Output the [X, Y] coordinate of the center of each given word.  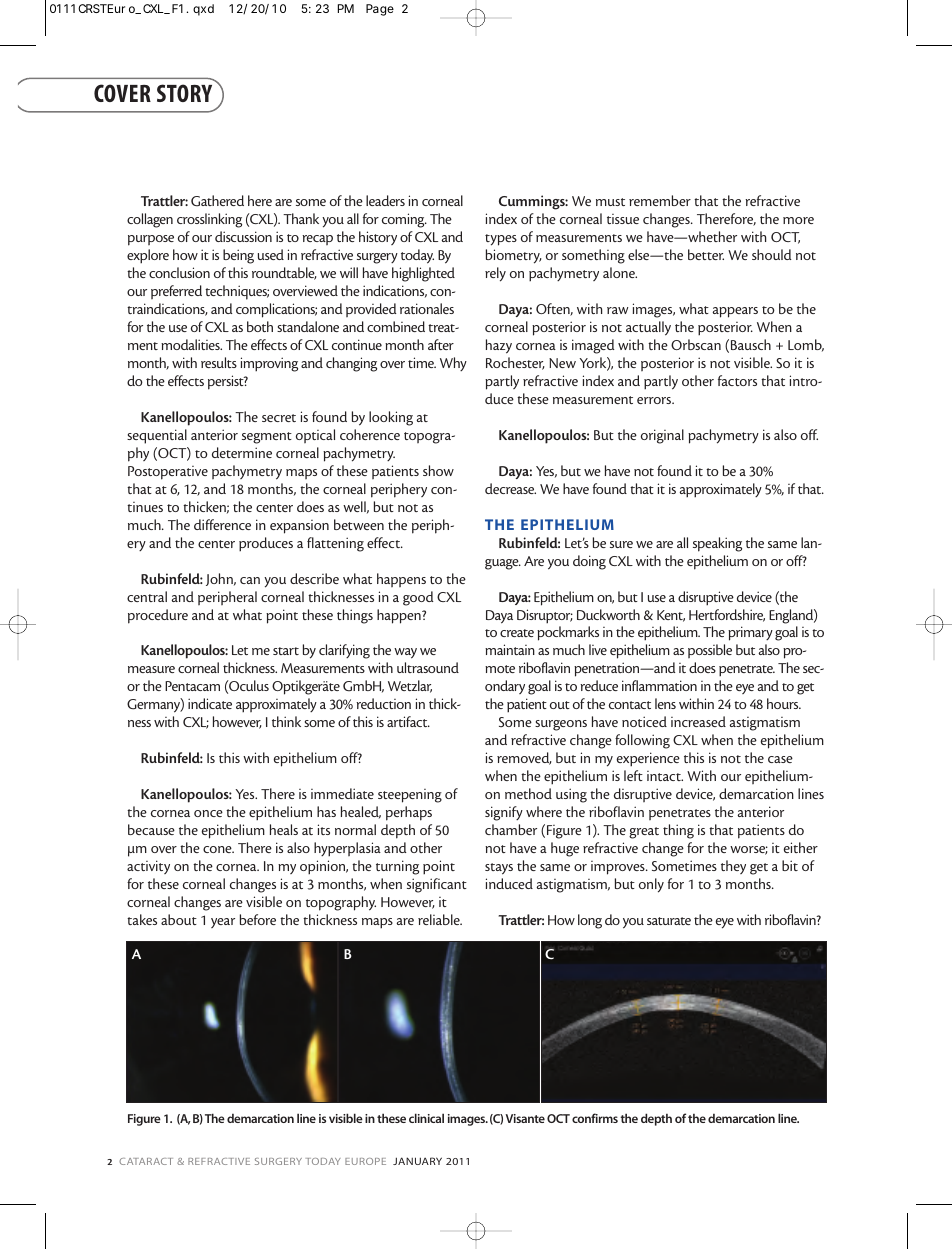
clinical [426, 1118]
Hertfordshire [727, 615]
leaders [385, 200]
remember [660, 200]
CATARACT [146, 1161]
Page [380, 10]
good [418, 598]
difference [222, 524]
